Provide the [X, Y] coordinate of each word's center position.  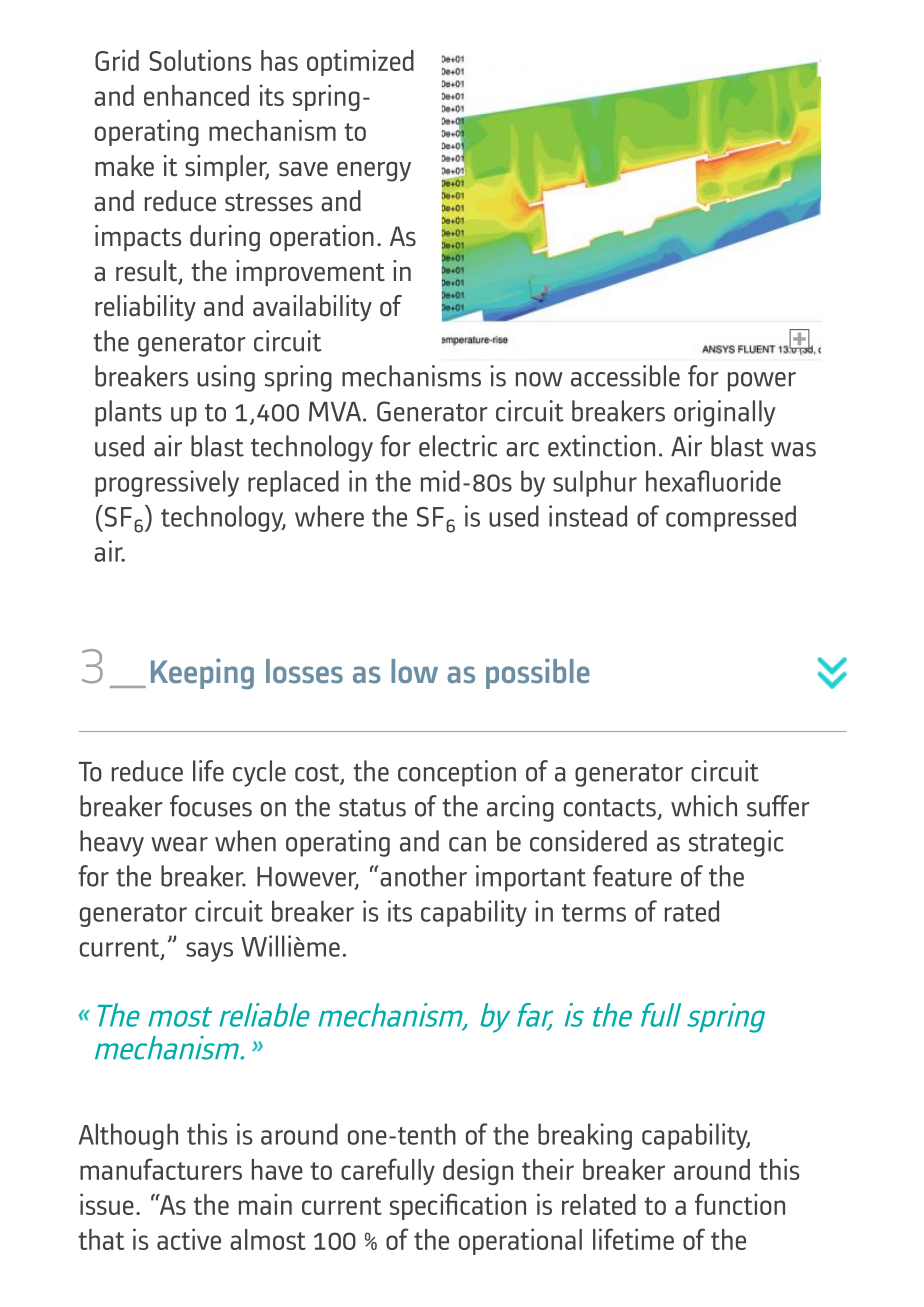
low [414, 671]
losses [304, 671]
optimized [360, 62]
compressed [731, 518]
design [478, 1171]
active [189, 1239]
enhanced [196, 95]
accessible [625, 376]
